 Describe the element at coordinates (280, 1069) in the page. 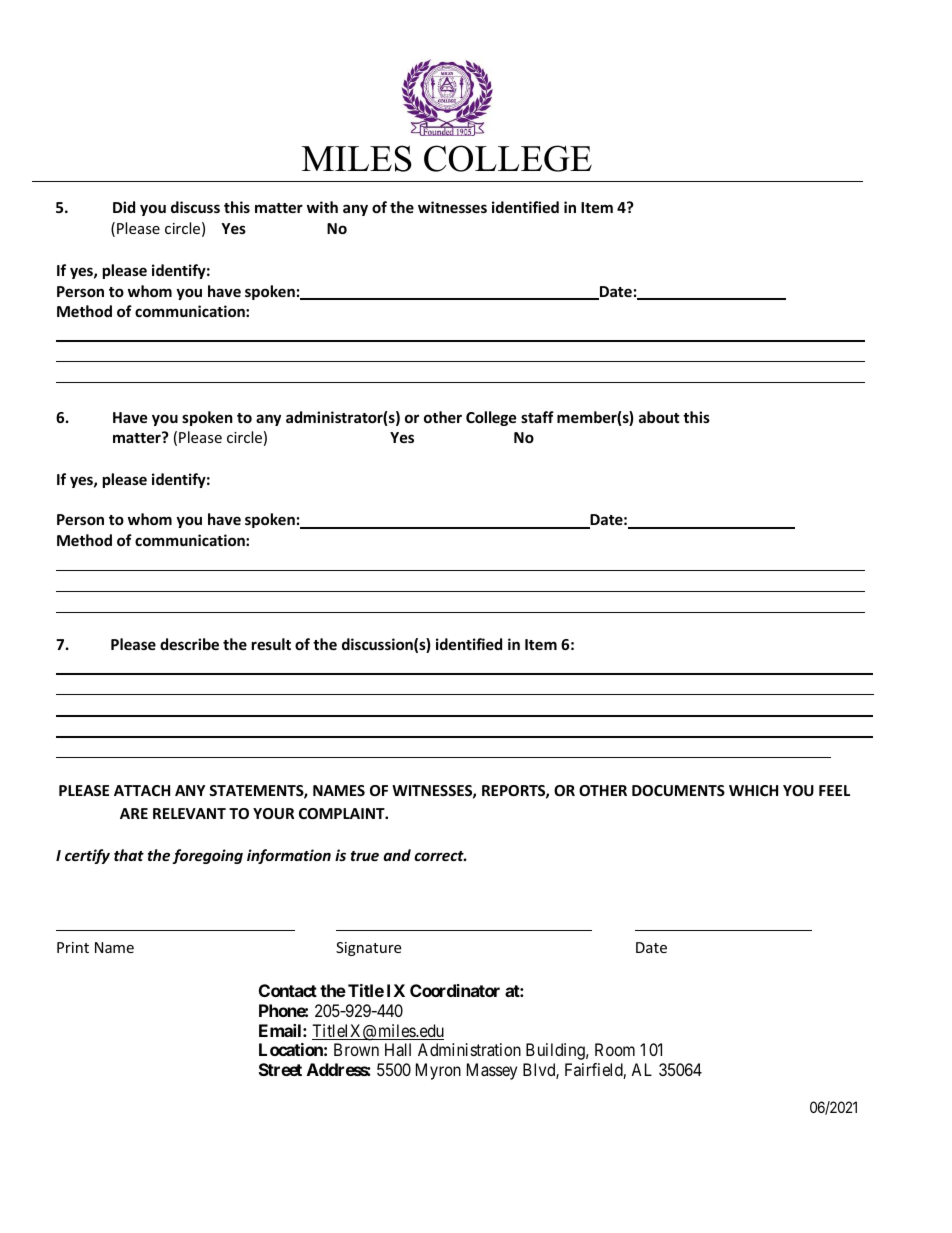

I see `Street` at that location.
